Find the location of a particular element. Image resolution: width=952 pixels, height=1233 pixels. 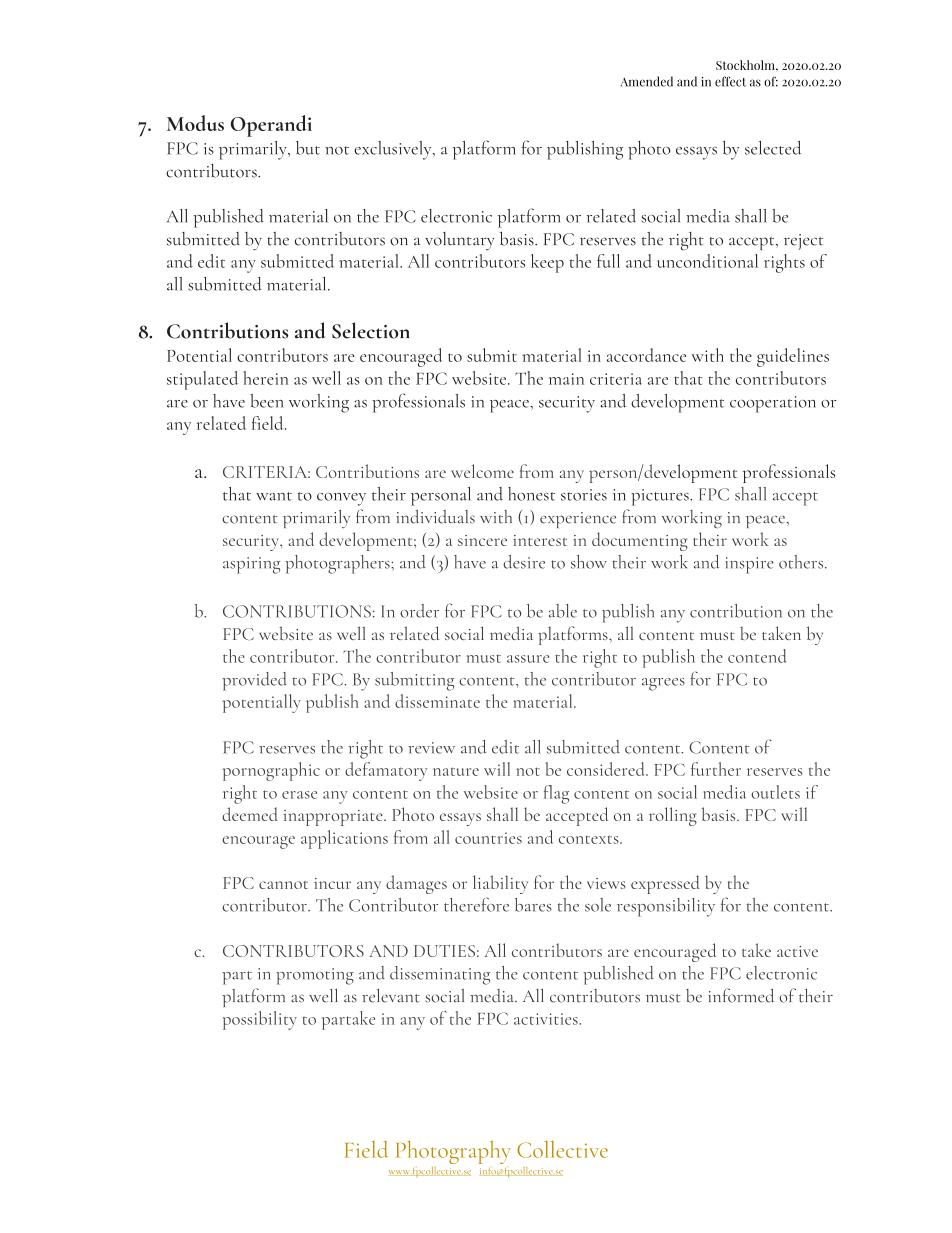

countries is located at coordinates (488, 838).
